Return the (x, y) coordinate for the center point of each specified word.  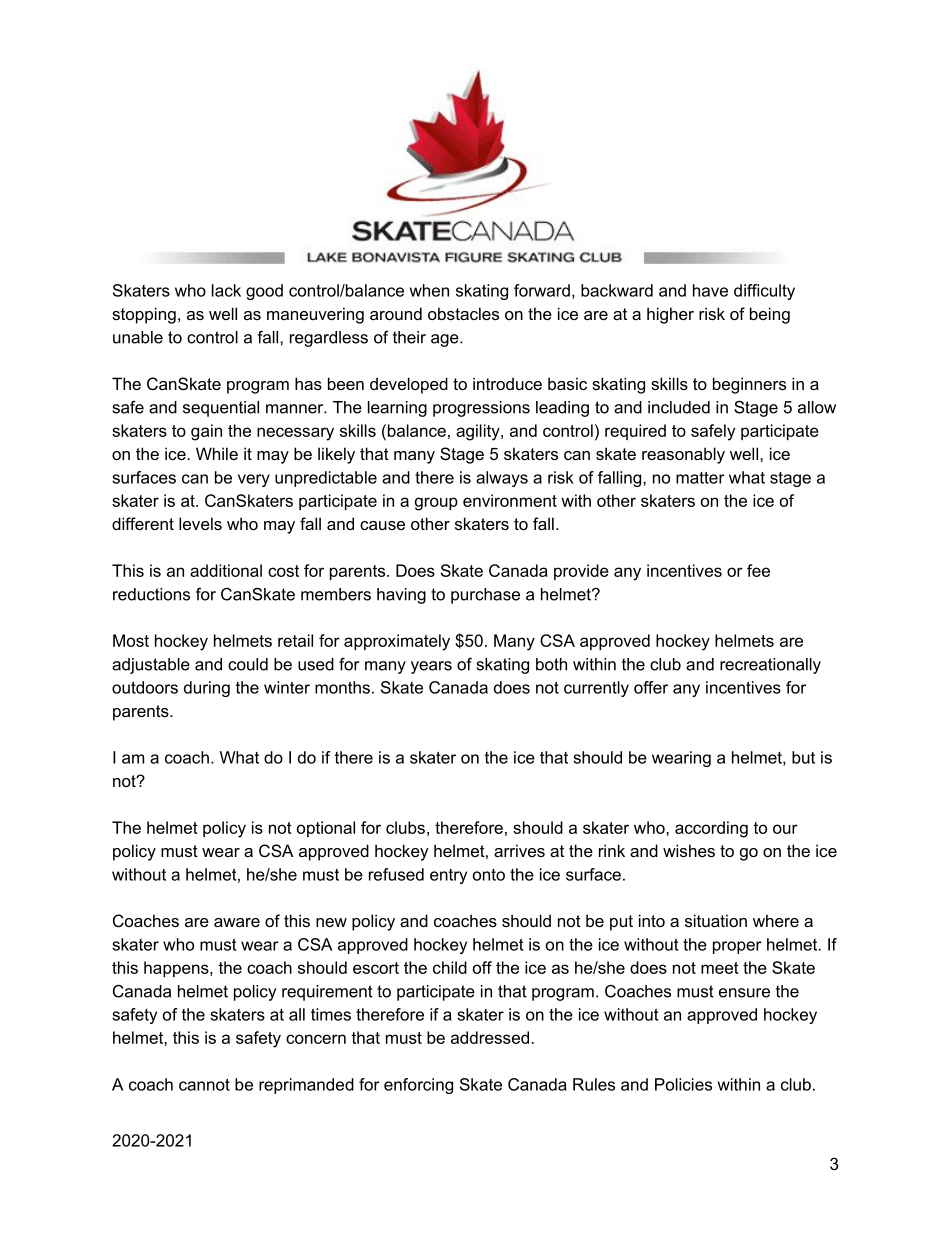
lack (226, 290)
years (431, 667)
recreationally (770, 666)
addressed (490, 1037)
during (207, 689)
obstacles (463, 313)
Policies (683, 1084)
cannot (204, 1084)
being (770, 315)
